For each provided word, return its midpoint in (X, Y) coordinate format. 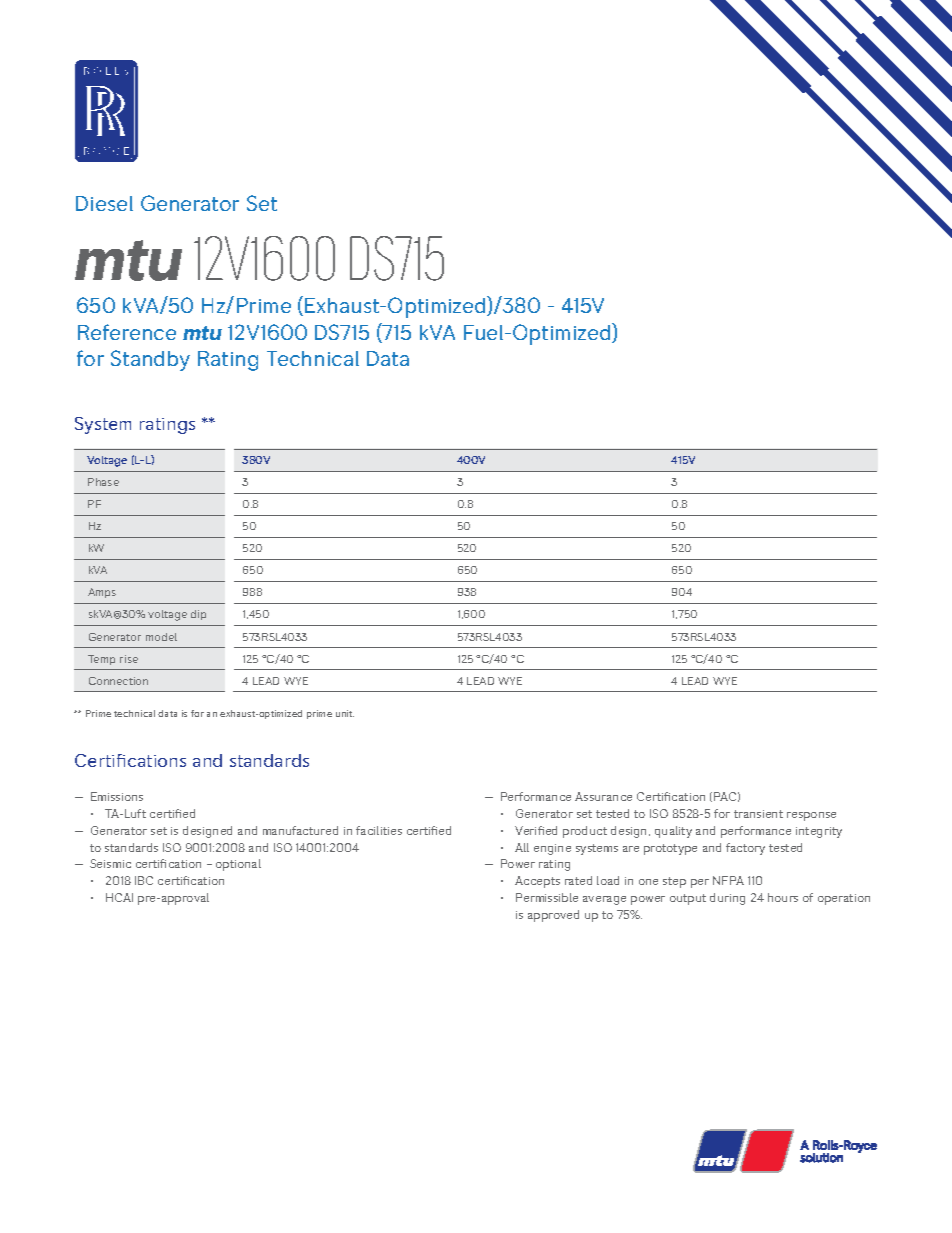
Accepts (537, 882)
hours (783, 897)
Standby (150, 360)
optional (238, 865)
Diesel (104, 203)
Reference (127, 332)
